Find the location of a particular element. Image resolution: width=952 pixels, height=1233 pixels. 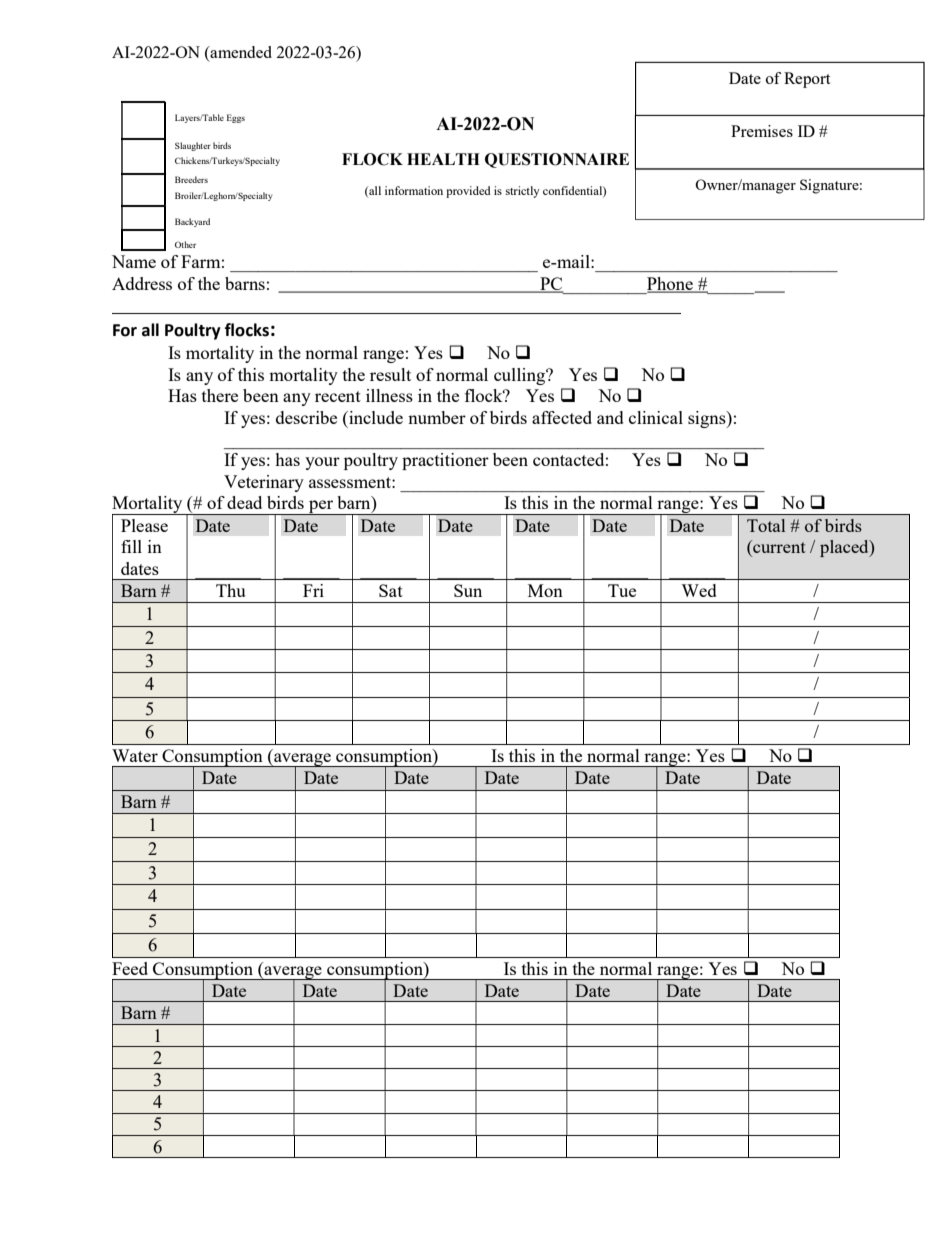

dead is located at coordinates (244, 502).
